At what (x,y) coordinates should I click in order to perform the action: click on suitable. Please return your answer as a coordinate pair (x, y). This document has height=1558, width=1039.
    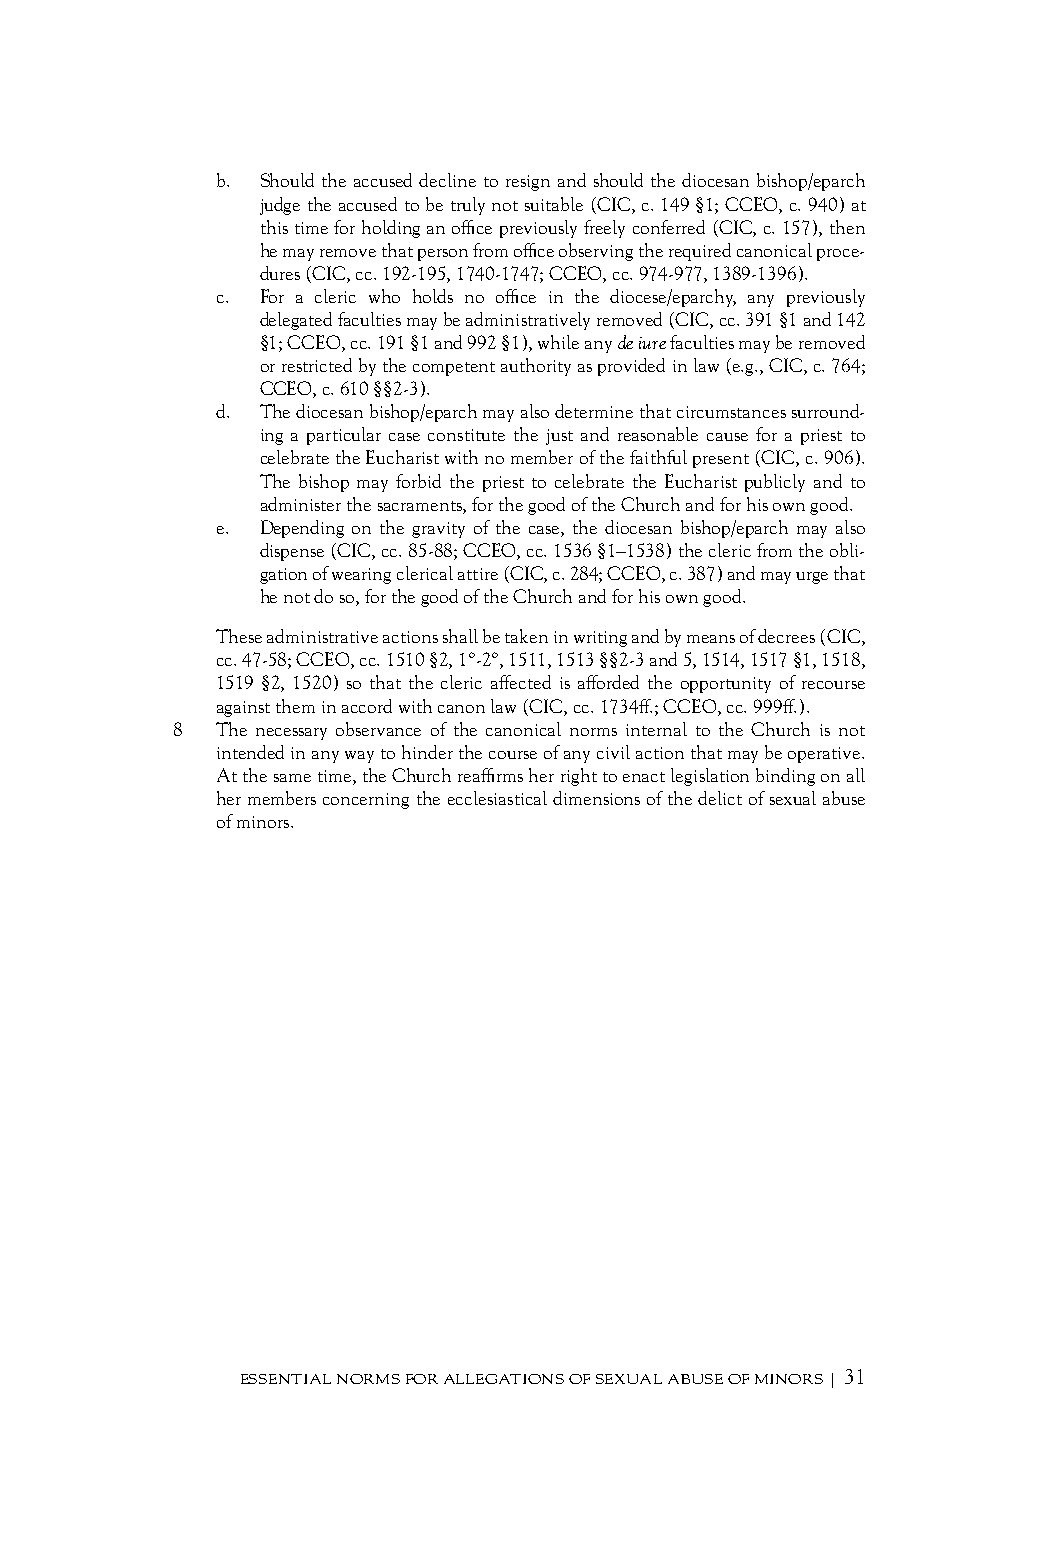
    Looking at the image, I should click on (554, 204).
